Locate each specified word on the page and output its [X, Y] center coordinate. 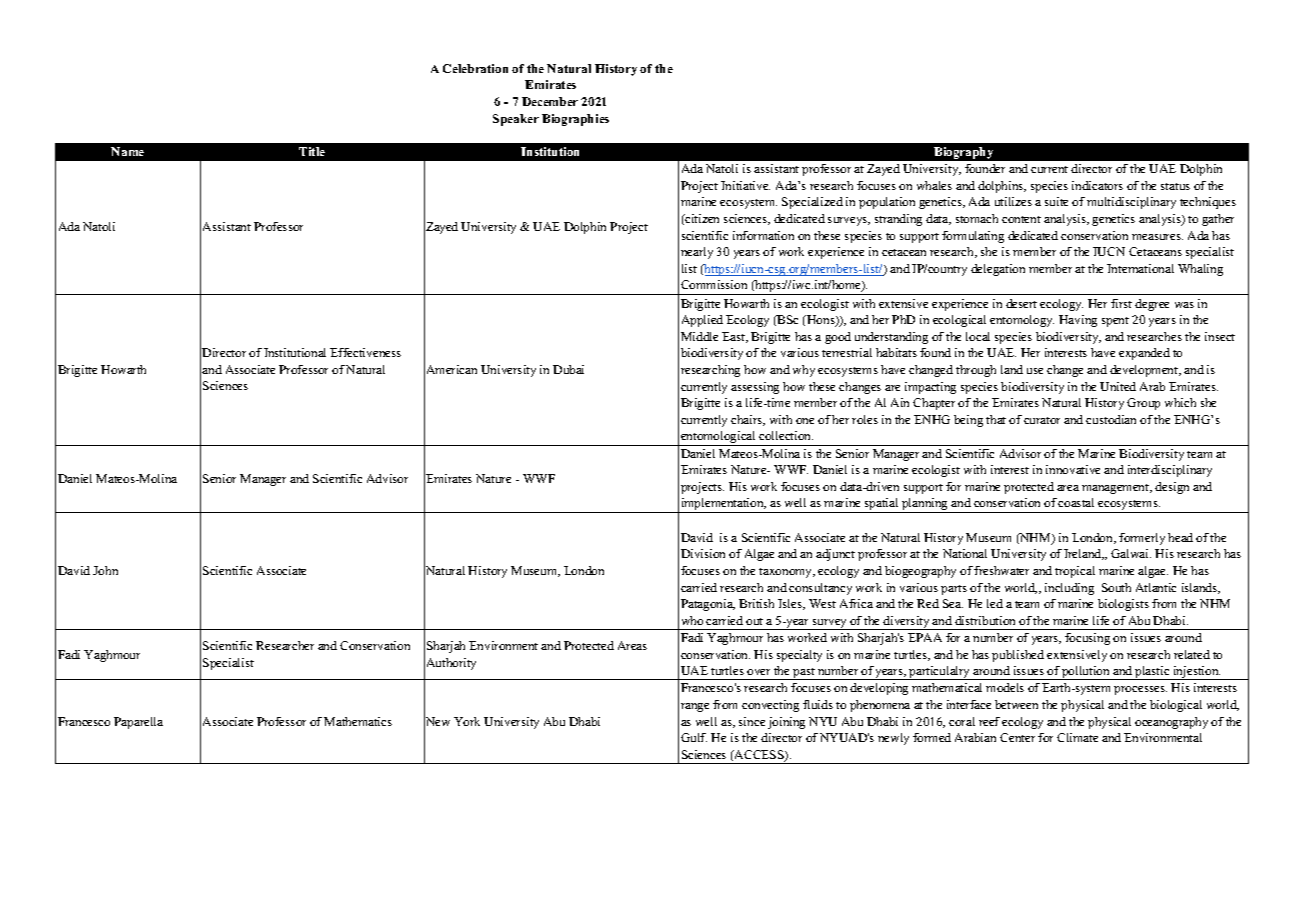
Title [312, 151]
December [550, 101]
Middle [699, 336]
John [105, 570]
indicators [1097, 185]
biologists [1123, 605]
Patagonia [708, 605]
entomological [718, 438]
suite [1056, 201]
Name [127, 151]
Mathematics [358, 721]
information [763, 235]
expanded [1144, 354]
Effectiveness [365, 352]
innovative [1073, 469]
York [467, 721]
